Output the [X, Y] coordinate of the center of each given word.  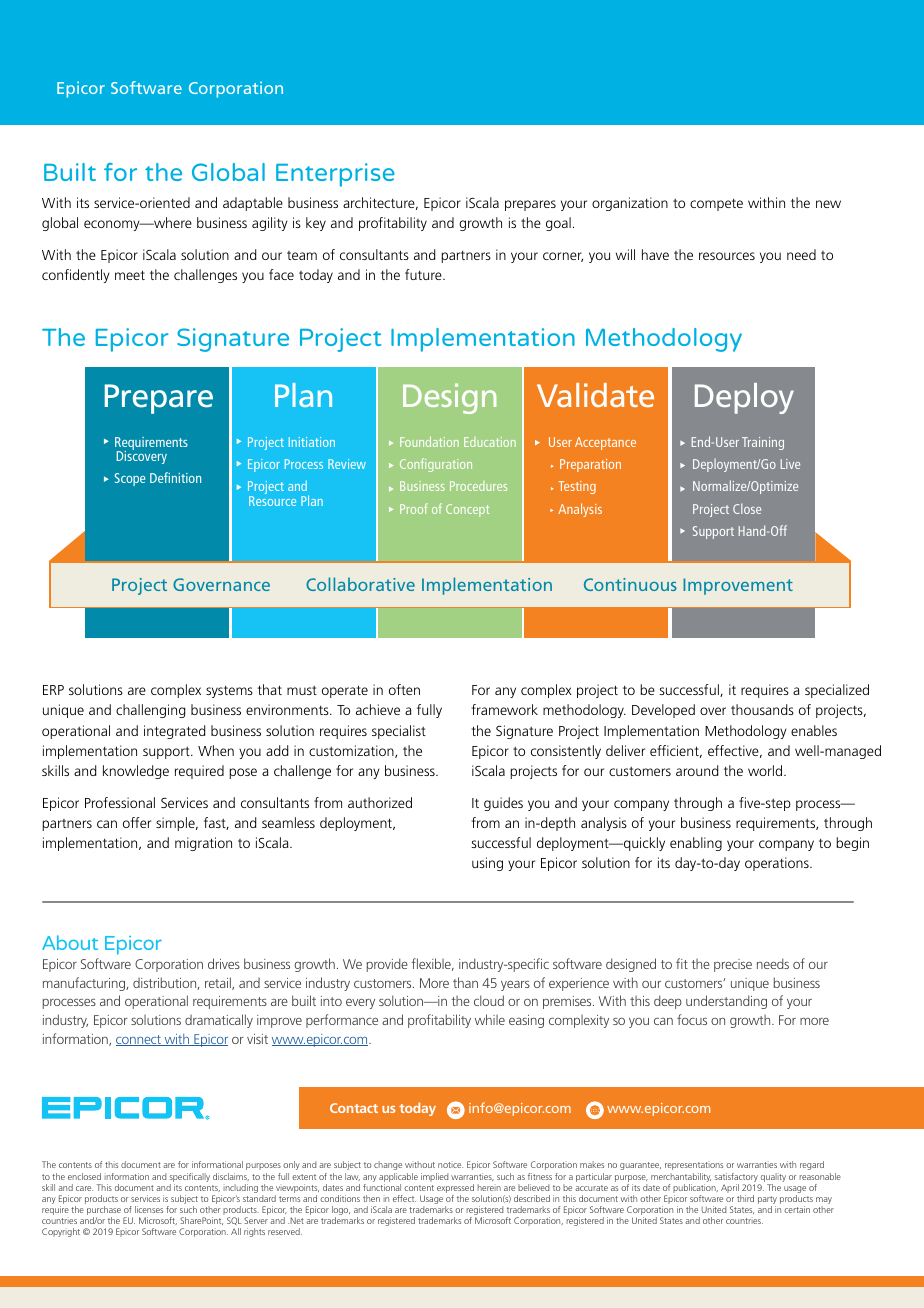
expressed [455, 1190]
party [767, 1201]
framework [504, 709]
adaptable [253, 204]
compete [716, 205]
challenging [150, 711]
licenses [149, 1209]
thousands [762, 709]
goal [558, 224]
